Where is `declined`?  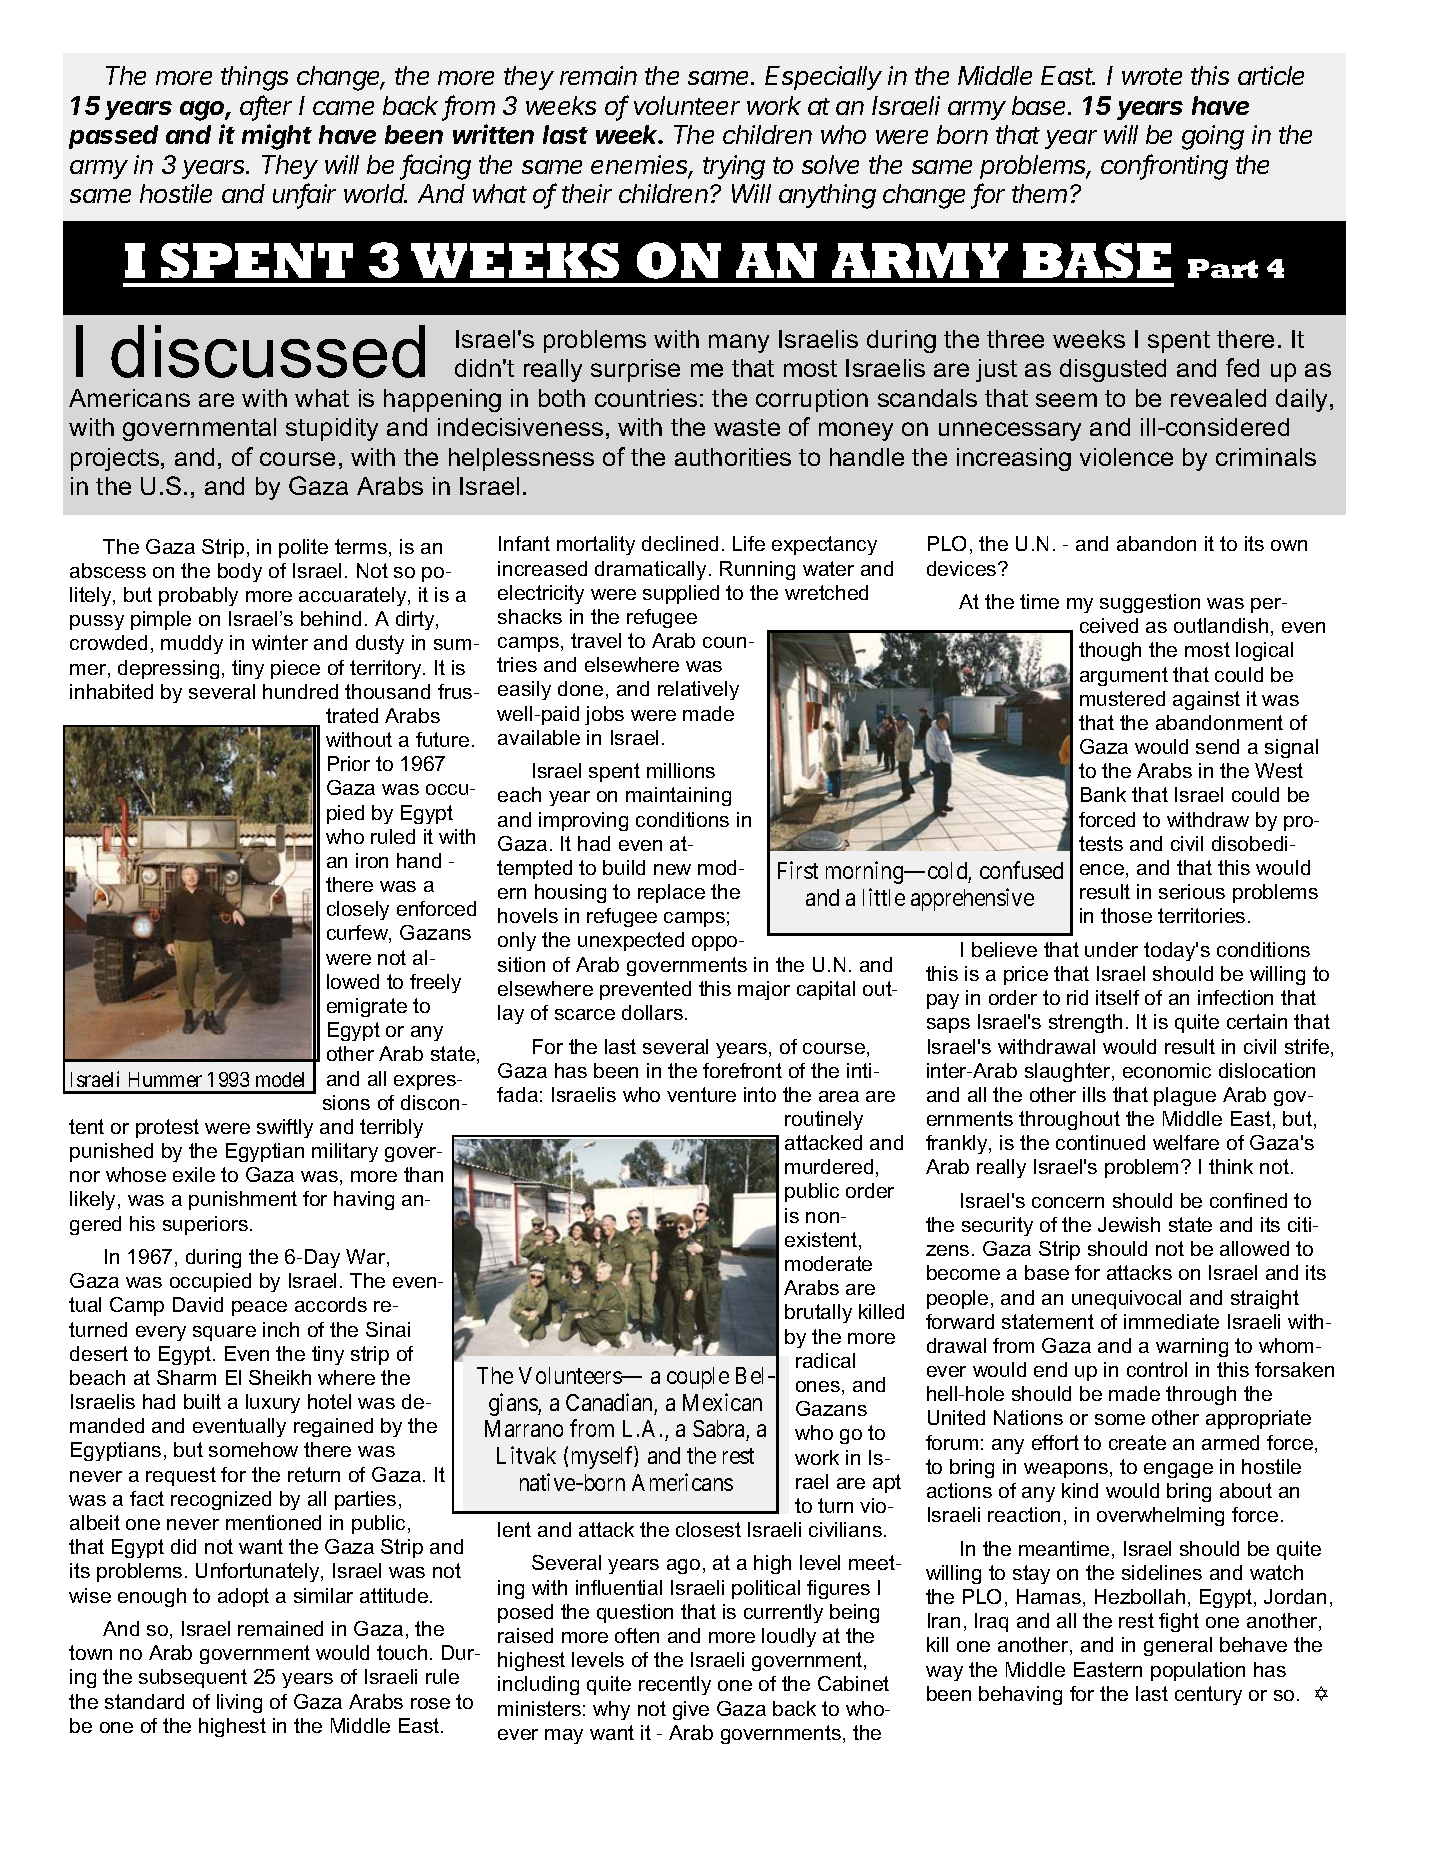 declined is located at coordinates (680, 543).
